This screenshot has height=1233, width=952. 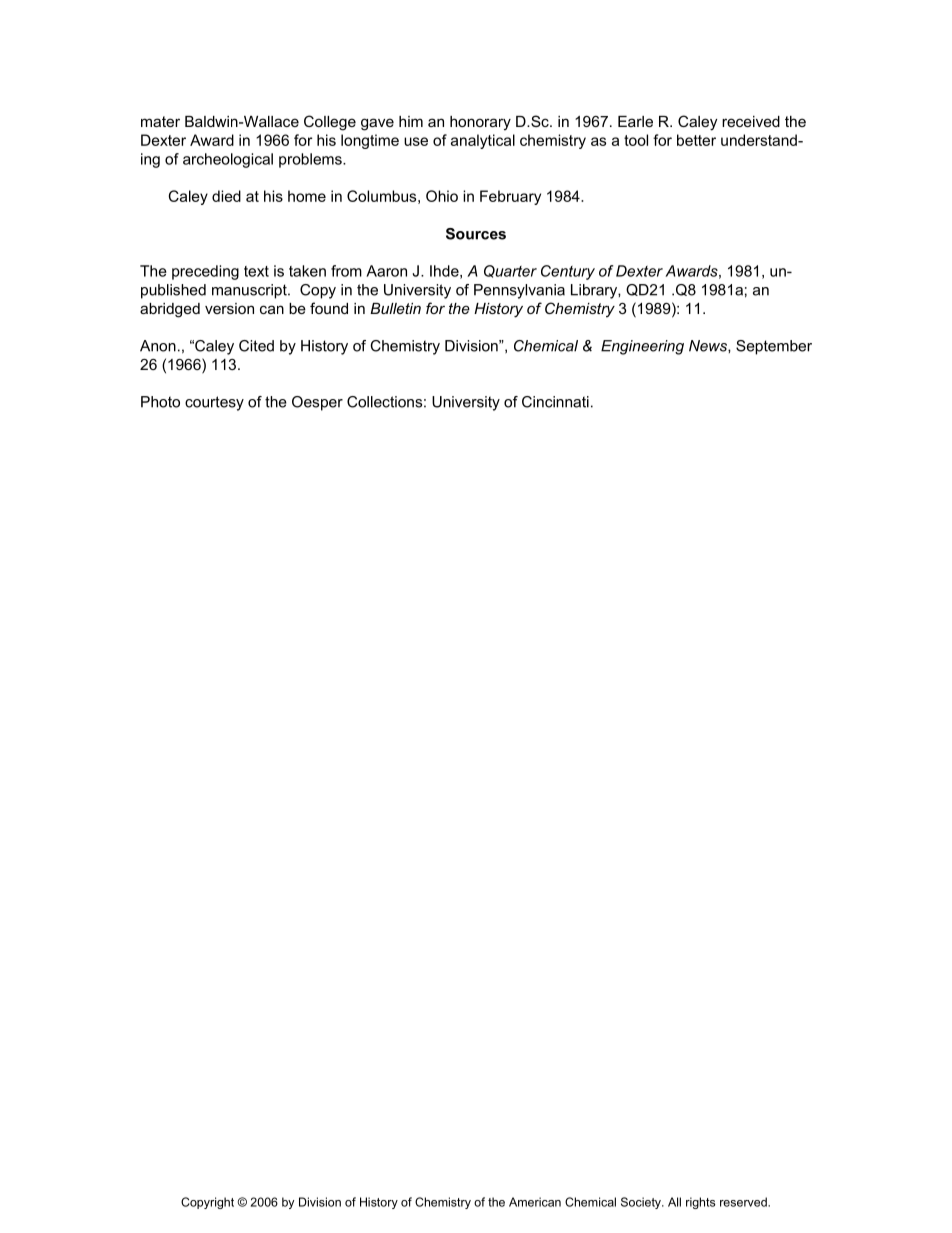 What do you see at coordinates (642, 347) in the screenshot?
I see `Engineering` at bounding box center [642, 347].
